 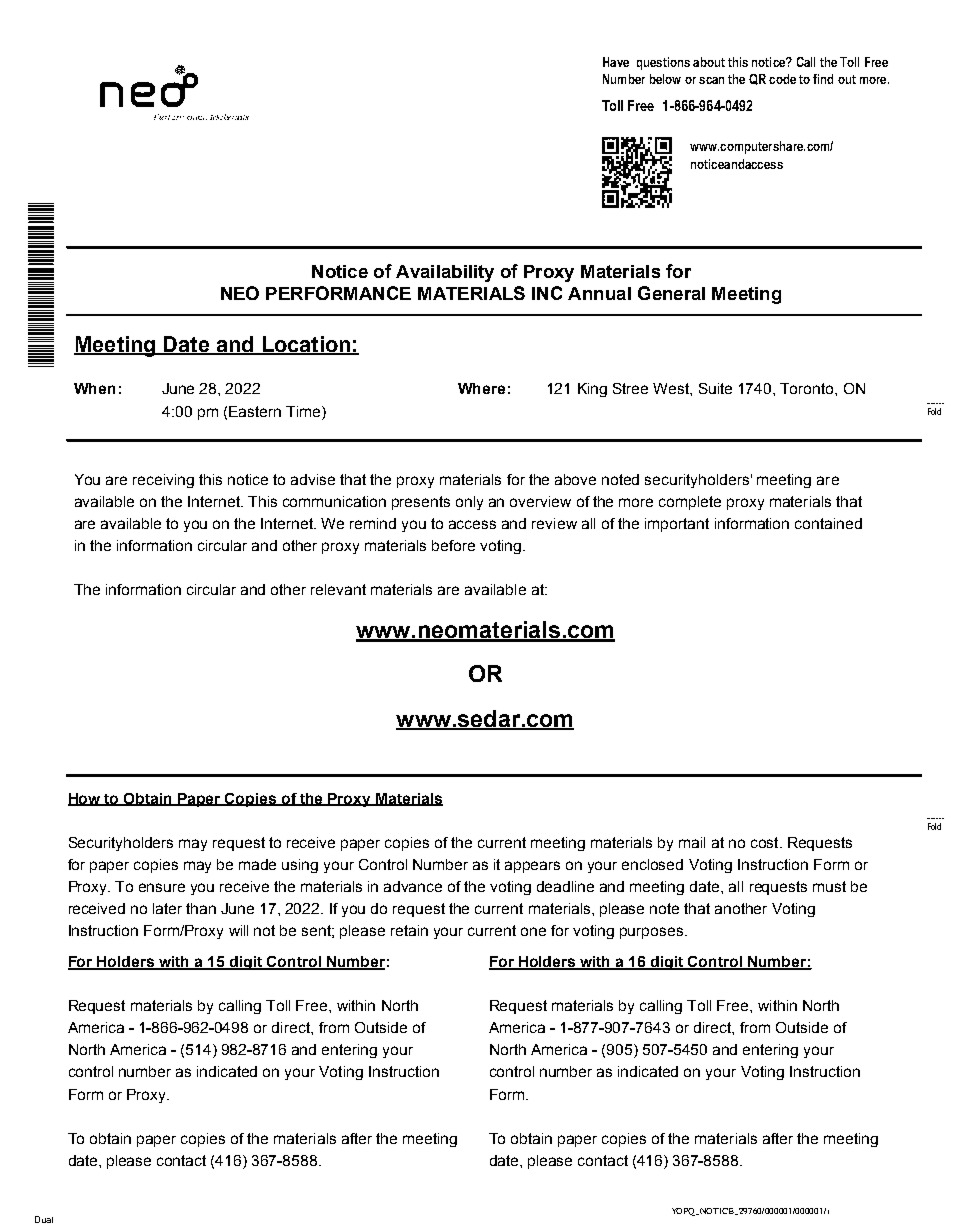 What do you see at coordinates (44, 1219) in the screenshot?
I see `Dual` at bounding box center [44, 1219].
